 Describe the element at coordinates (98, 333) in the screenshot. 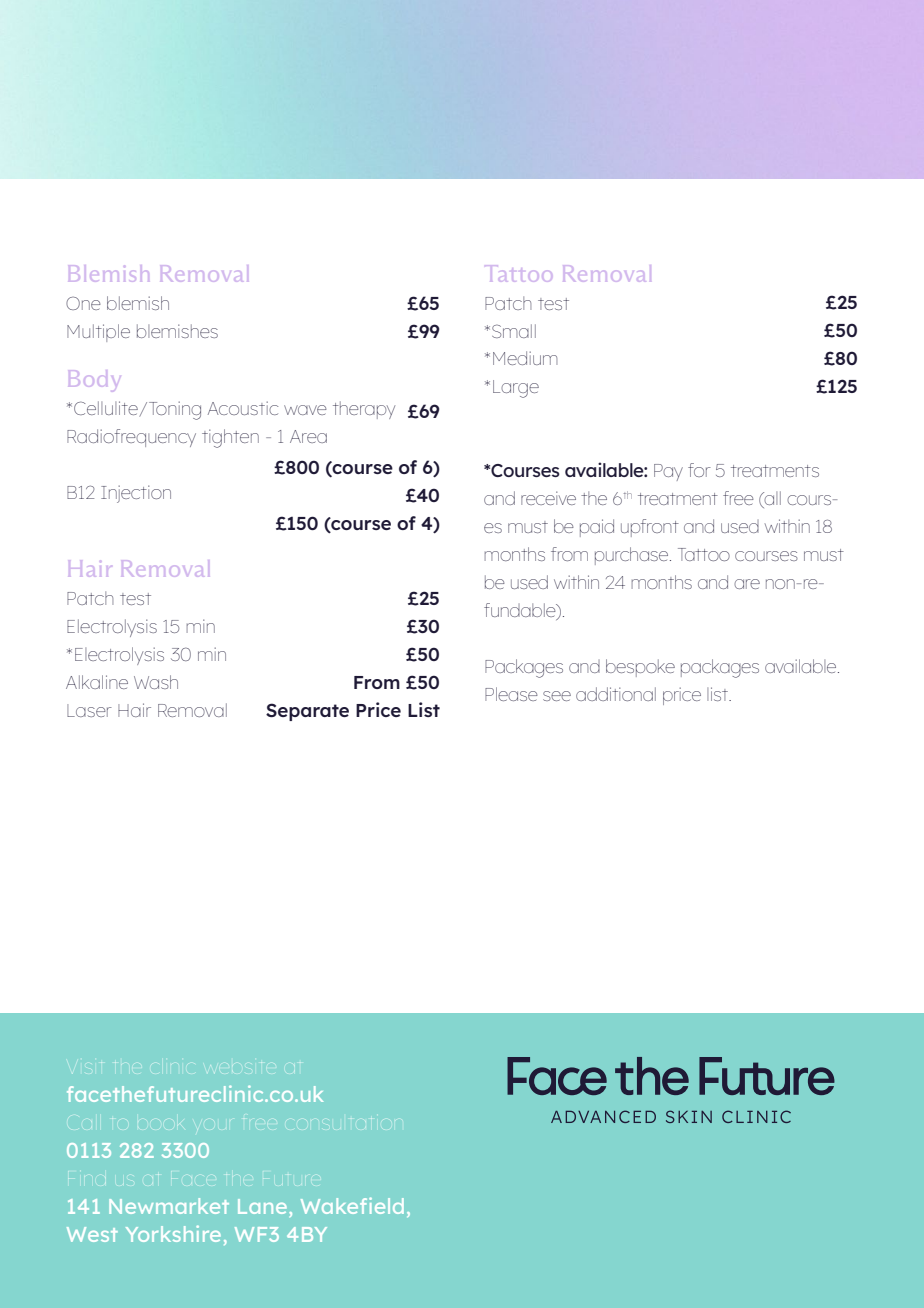

I see `Multiple` at that location.
